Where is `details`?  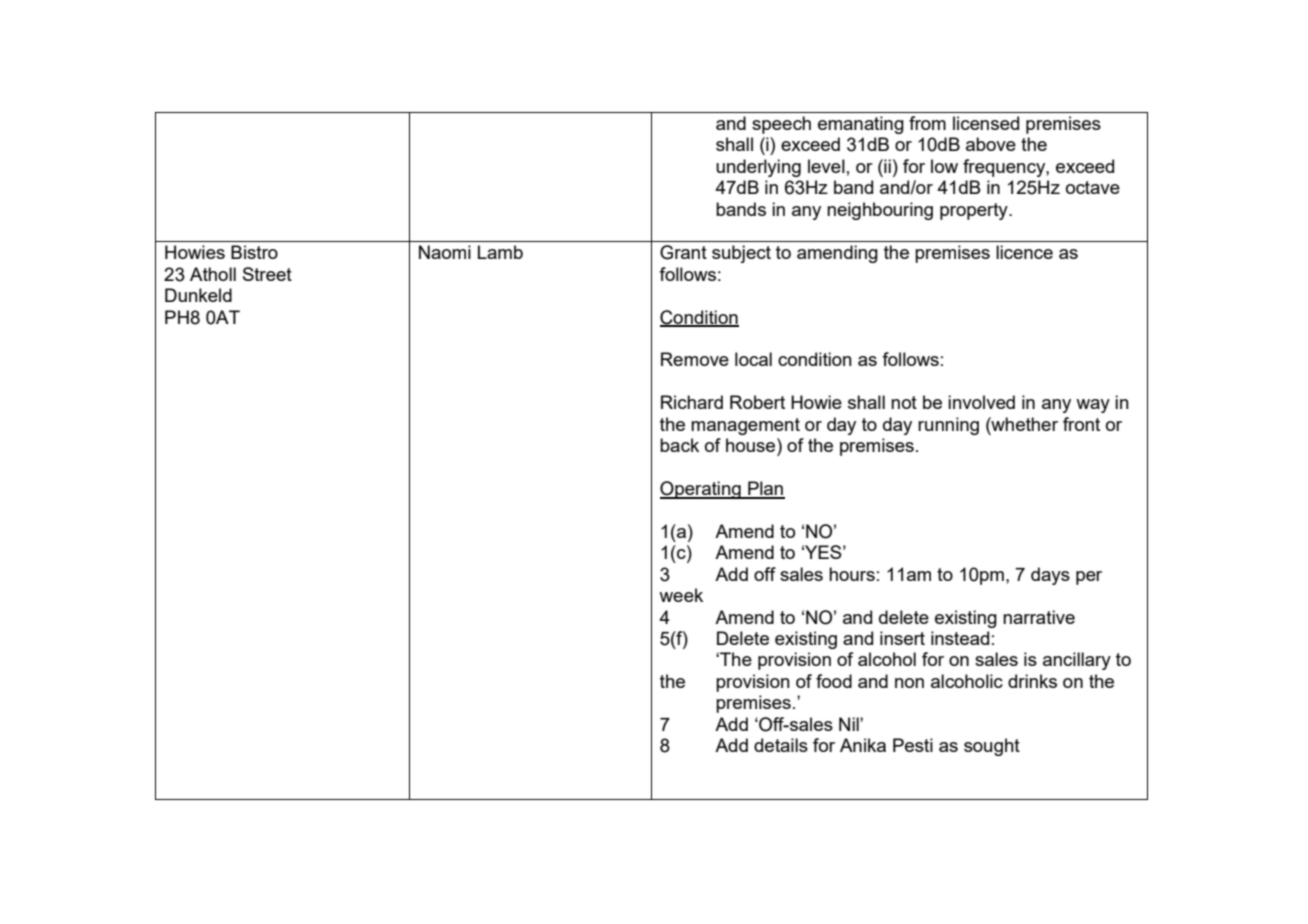 details is located at coordinates (781, 745).
